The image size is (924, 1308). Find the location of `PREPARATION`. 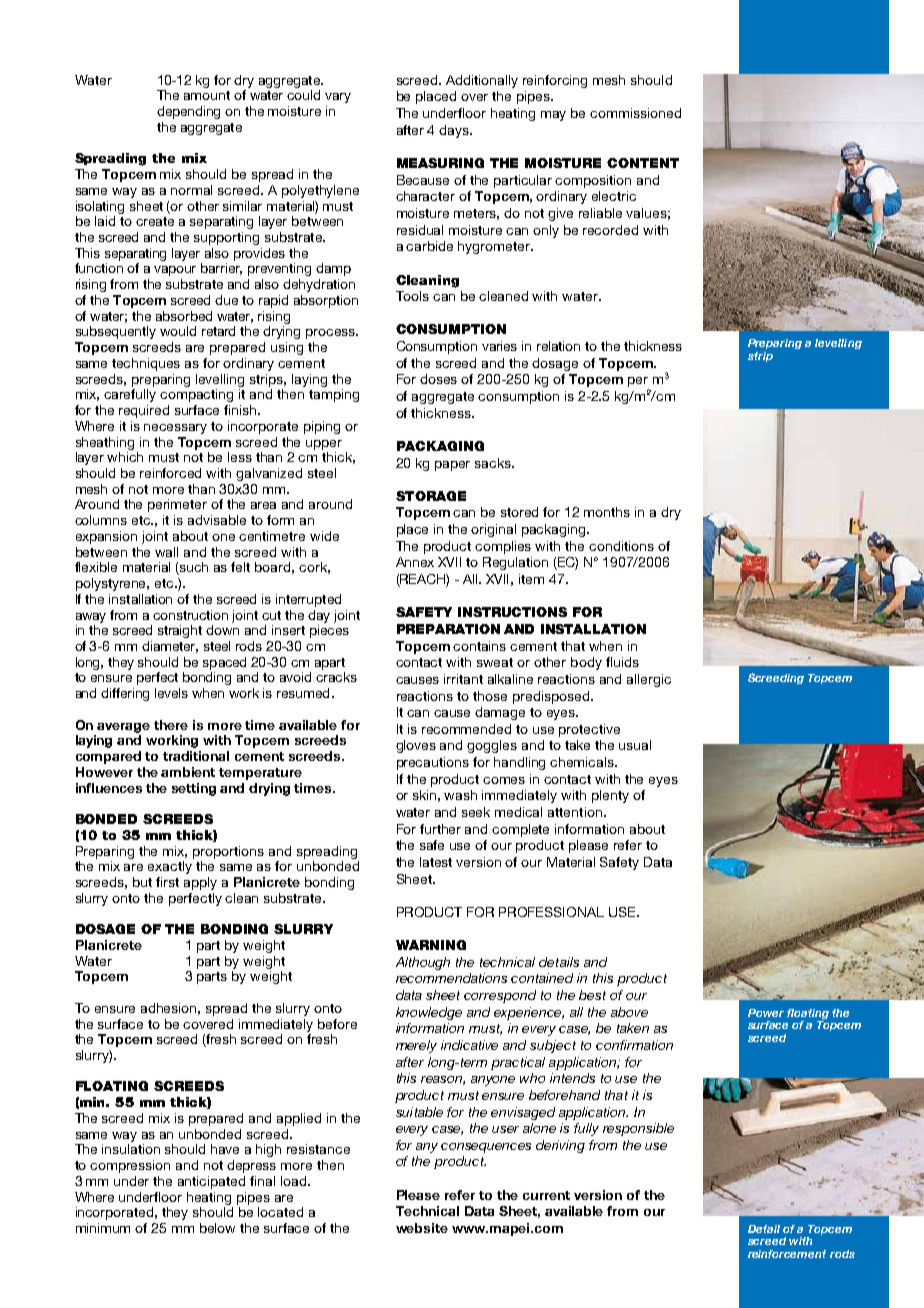

PREPARATION is located at coordinates (448, 629).
